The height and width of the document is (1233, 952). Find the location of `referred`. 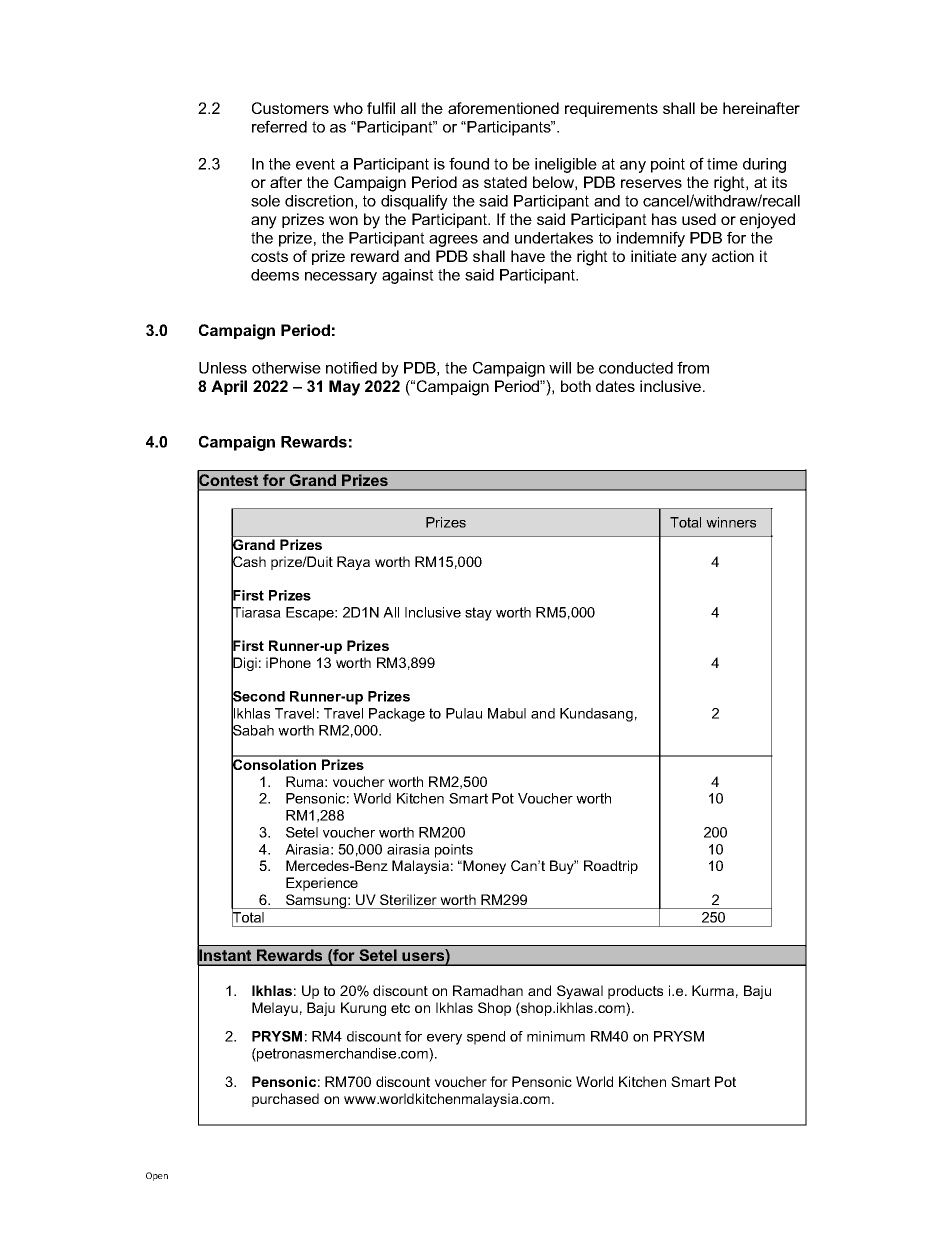

referred is located at coordinates (279, 126).
